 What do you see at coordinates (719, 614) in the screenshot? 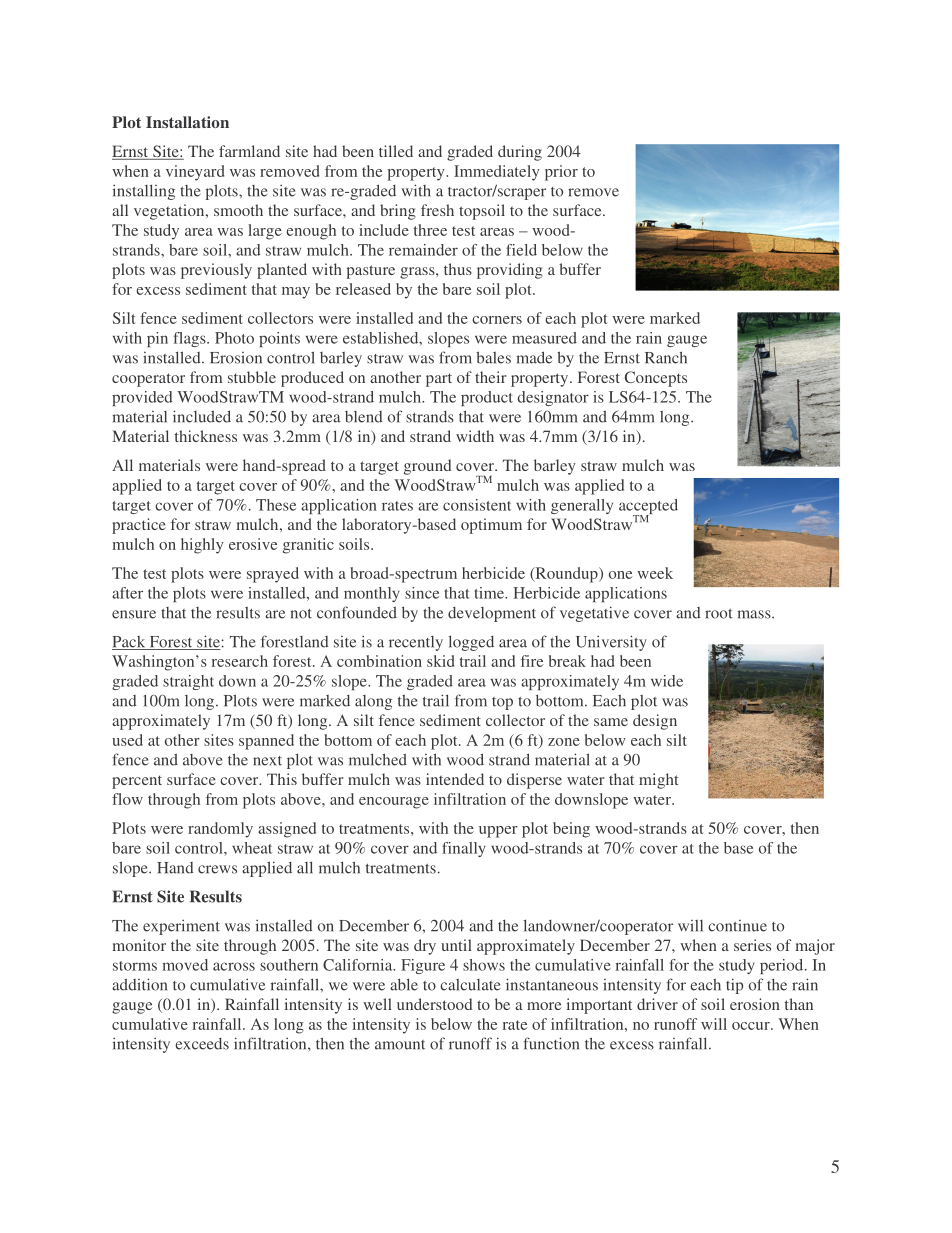
I see `root` at bounding box center [719, 614].
